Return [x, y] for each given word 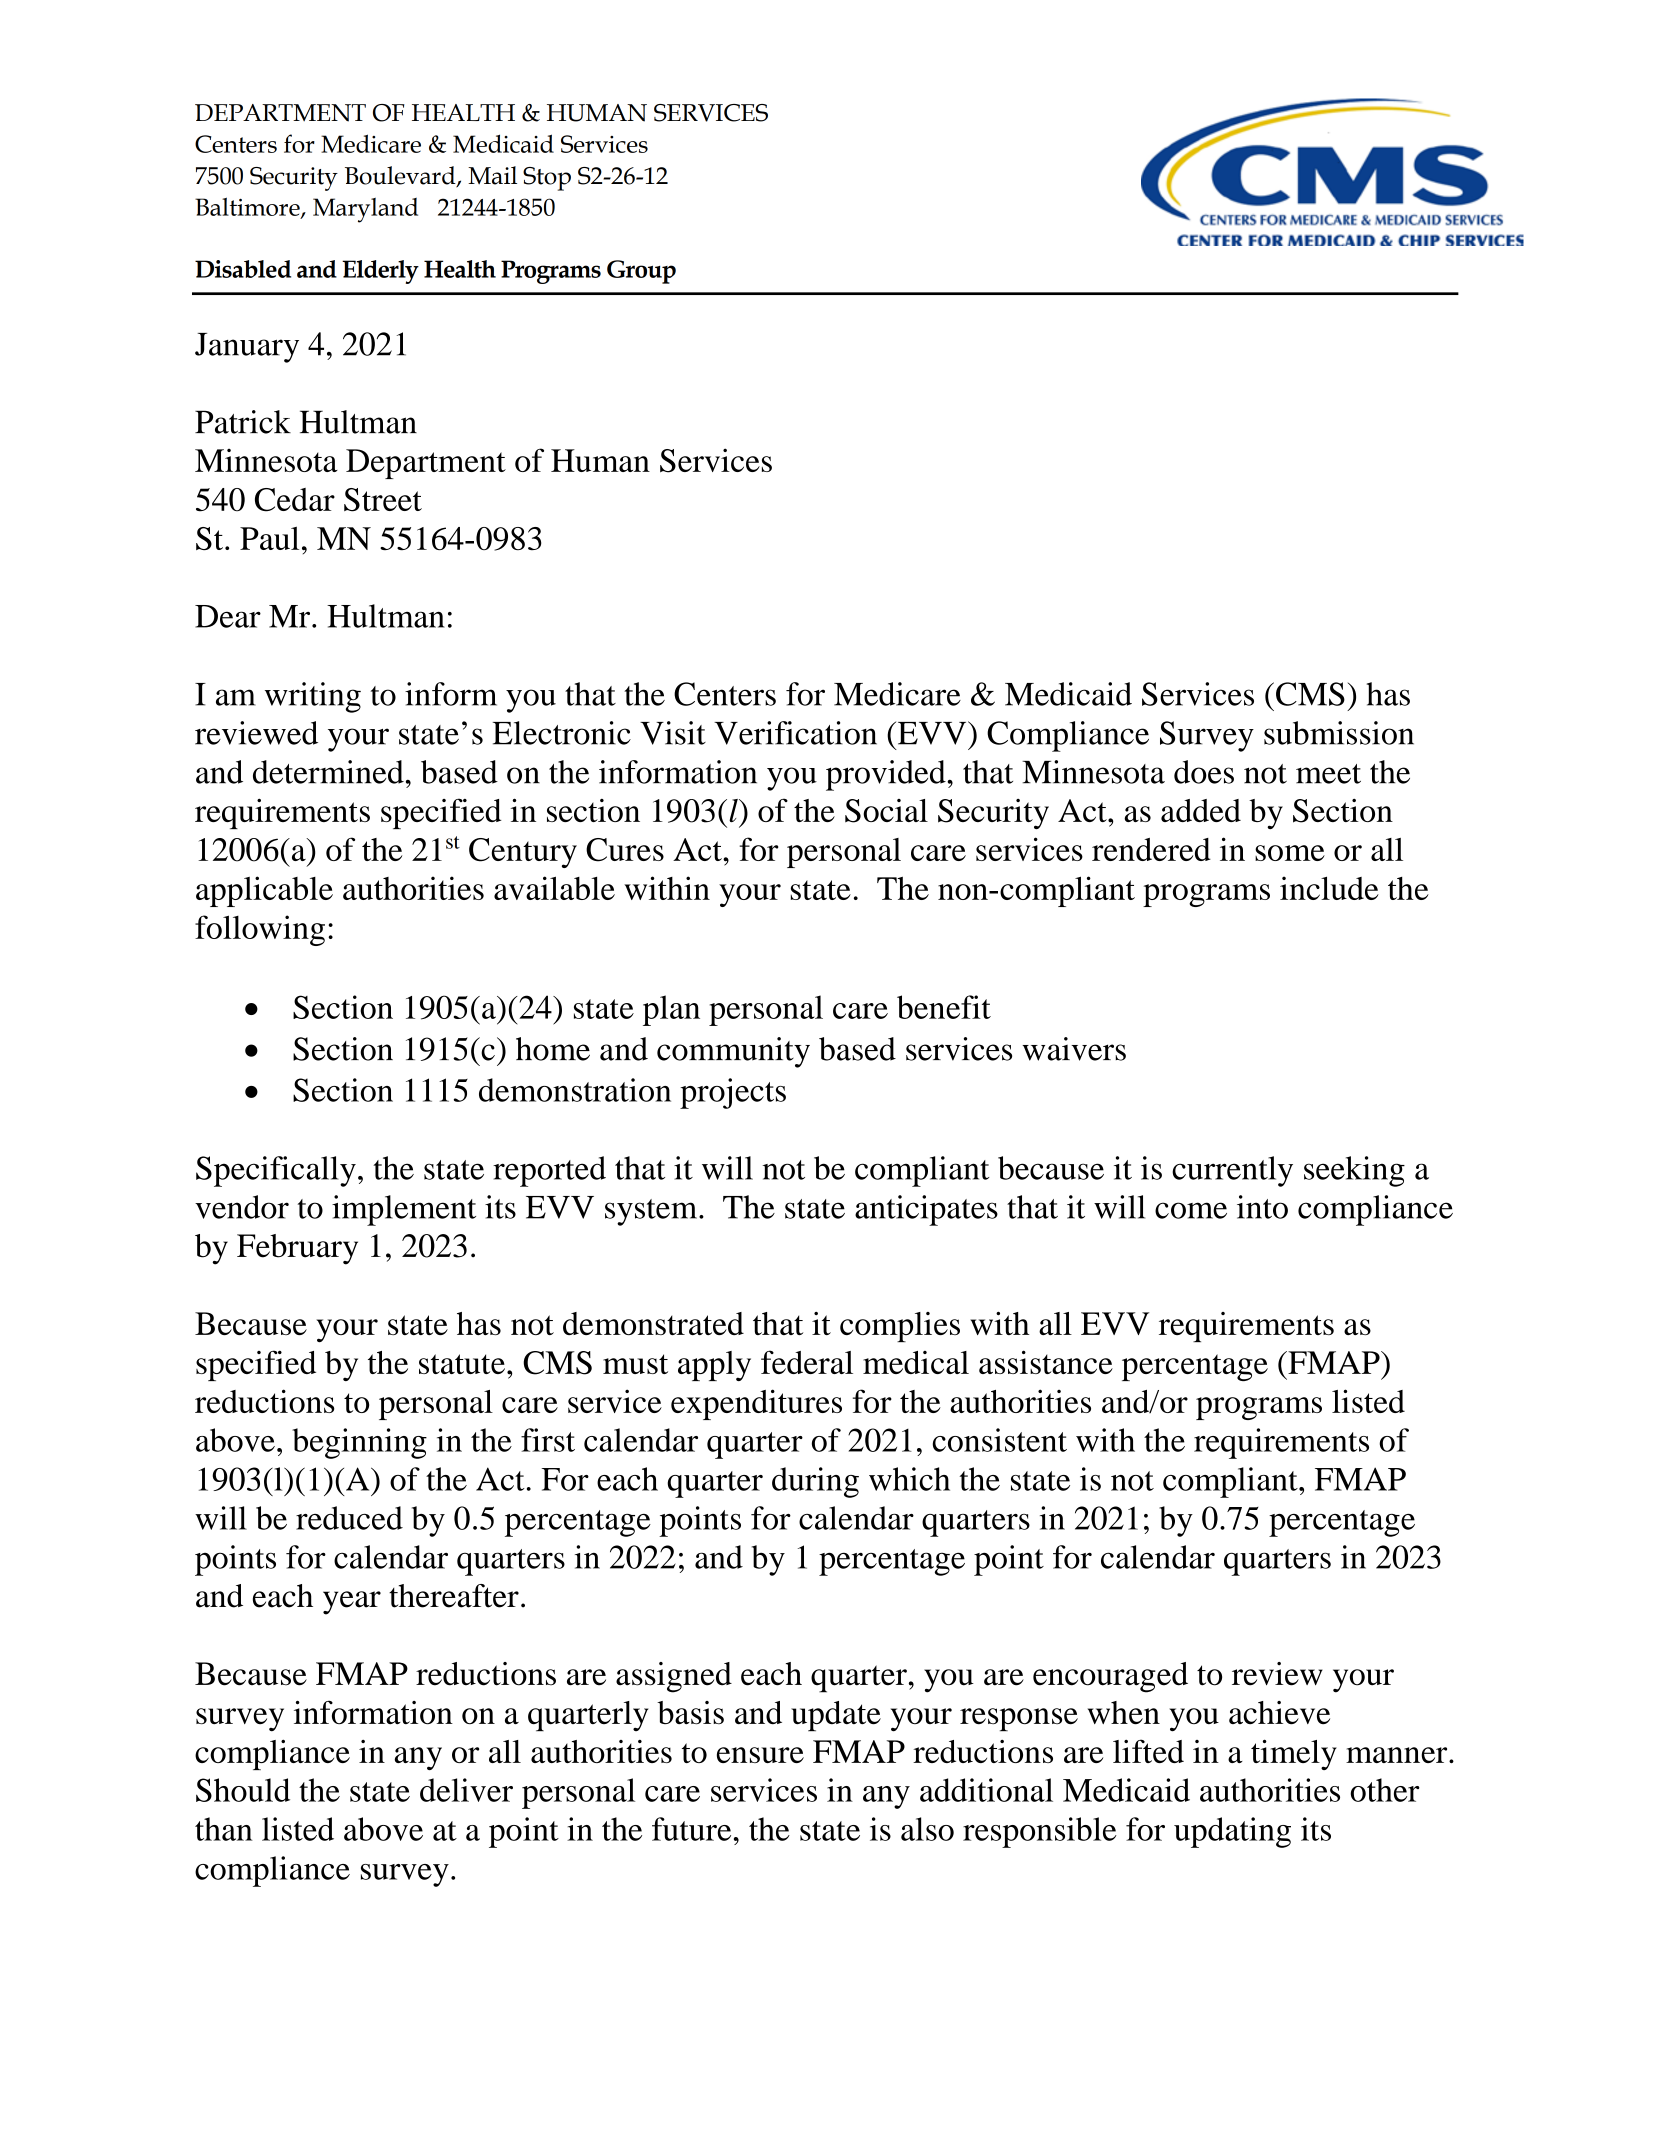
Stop [547, 179]
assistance [1046, 1362]
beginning [359, 1443]
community [733, 1052]
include [1329, 888]
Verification [795, 733]
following [260, 930]
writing [313, 697]
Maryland [365, 210]
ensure [760, 1755]
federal [807, 1362]
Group [641, 272]
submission [1339, 733]
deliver [466, 1790]
